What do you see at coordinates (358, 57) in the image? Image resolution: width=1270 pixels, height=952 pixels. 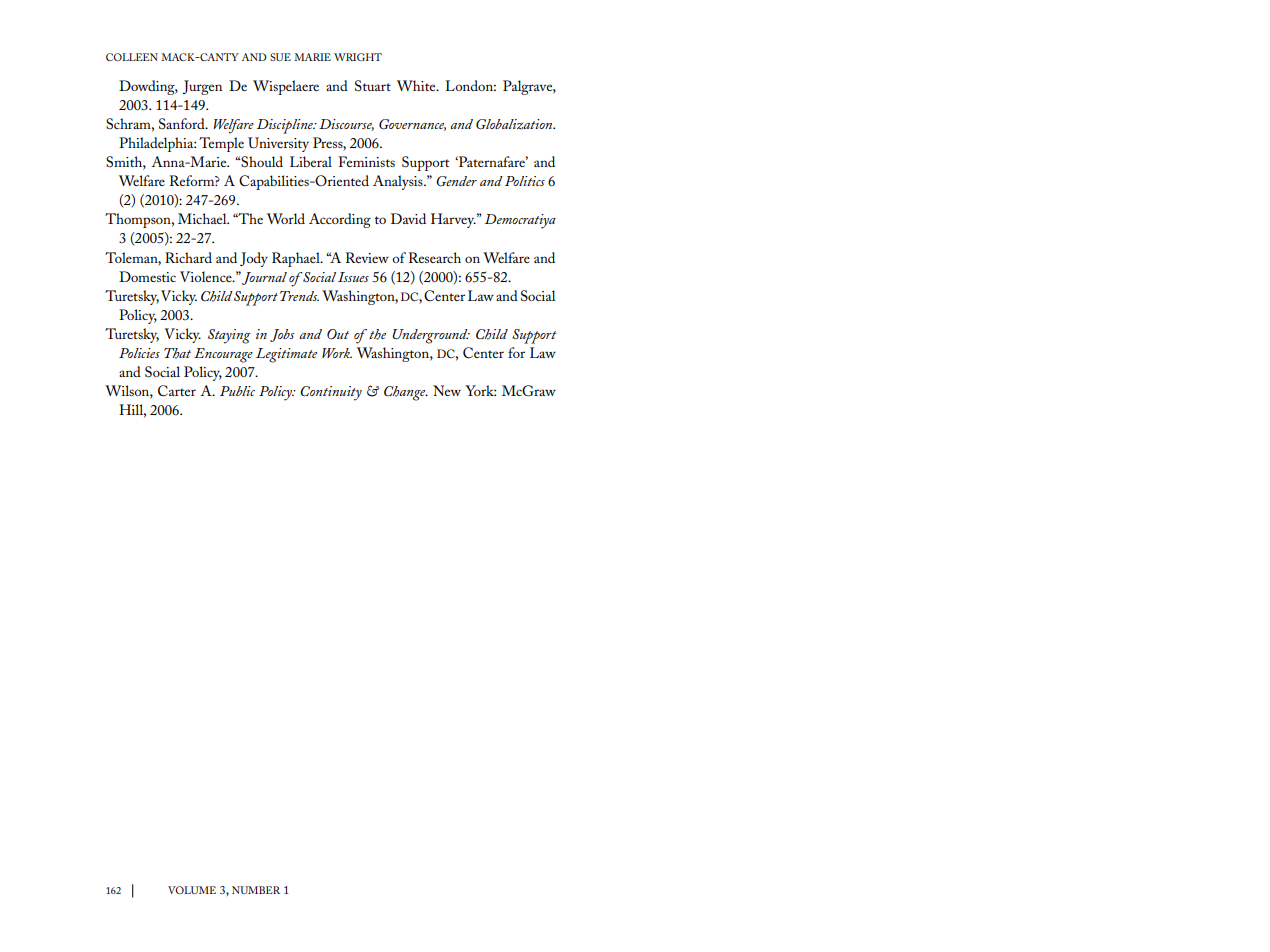 I see `wright` at bounding box center [358, 57].
